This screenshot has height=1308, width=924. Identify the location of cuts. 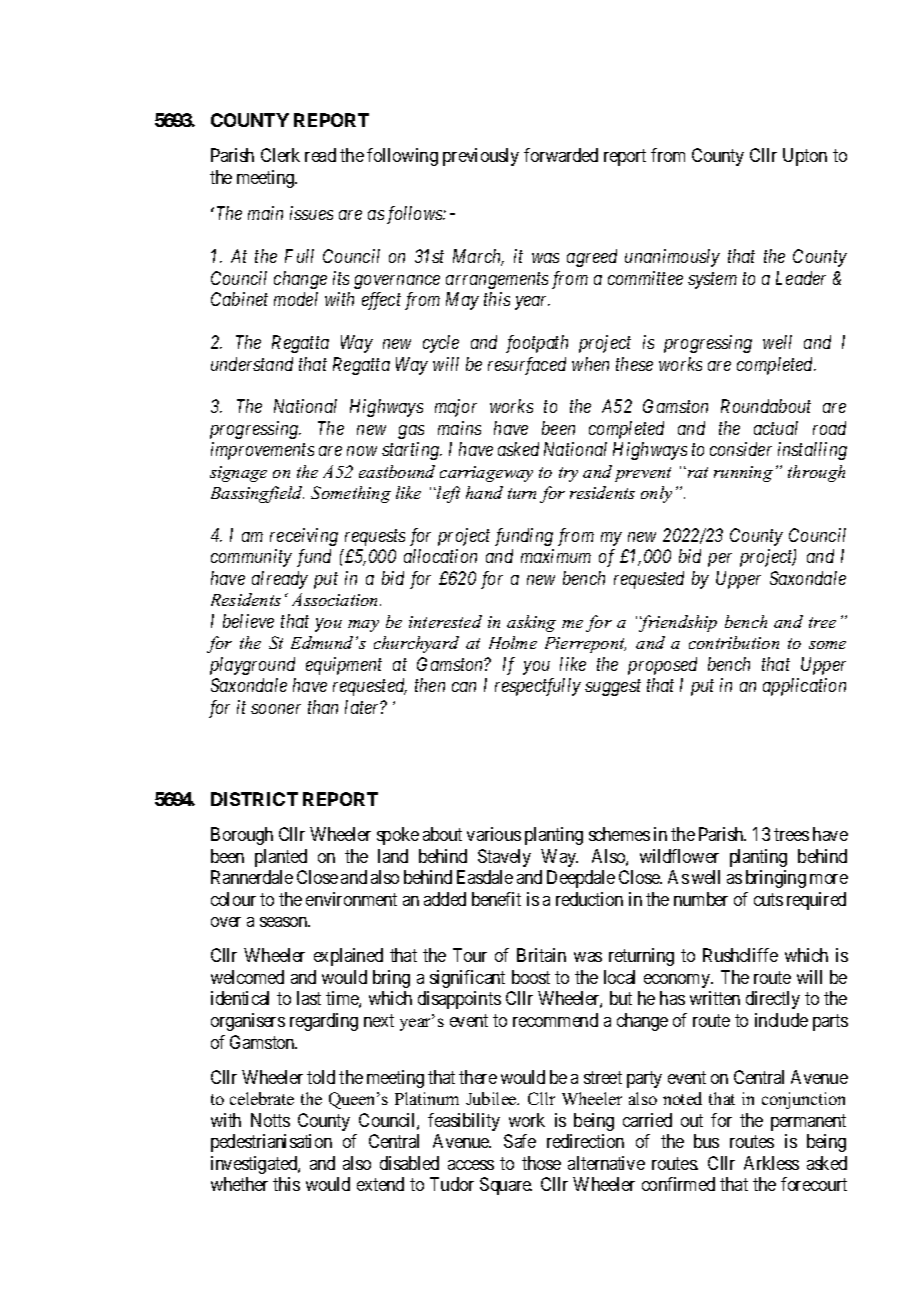
(768, 899).
